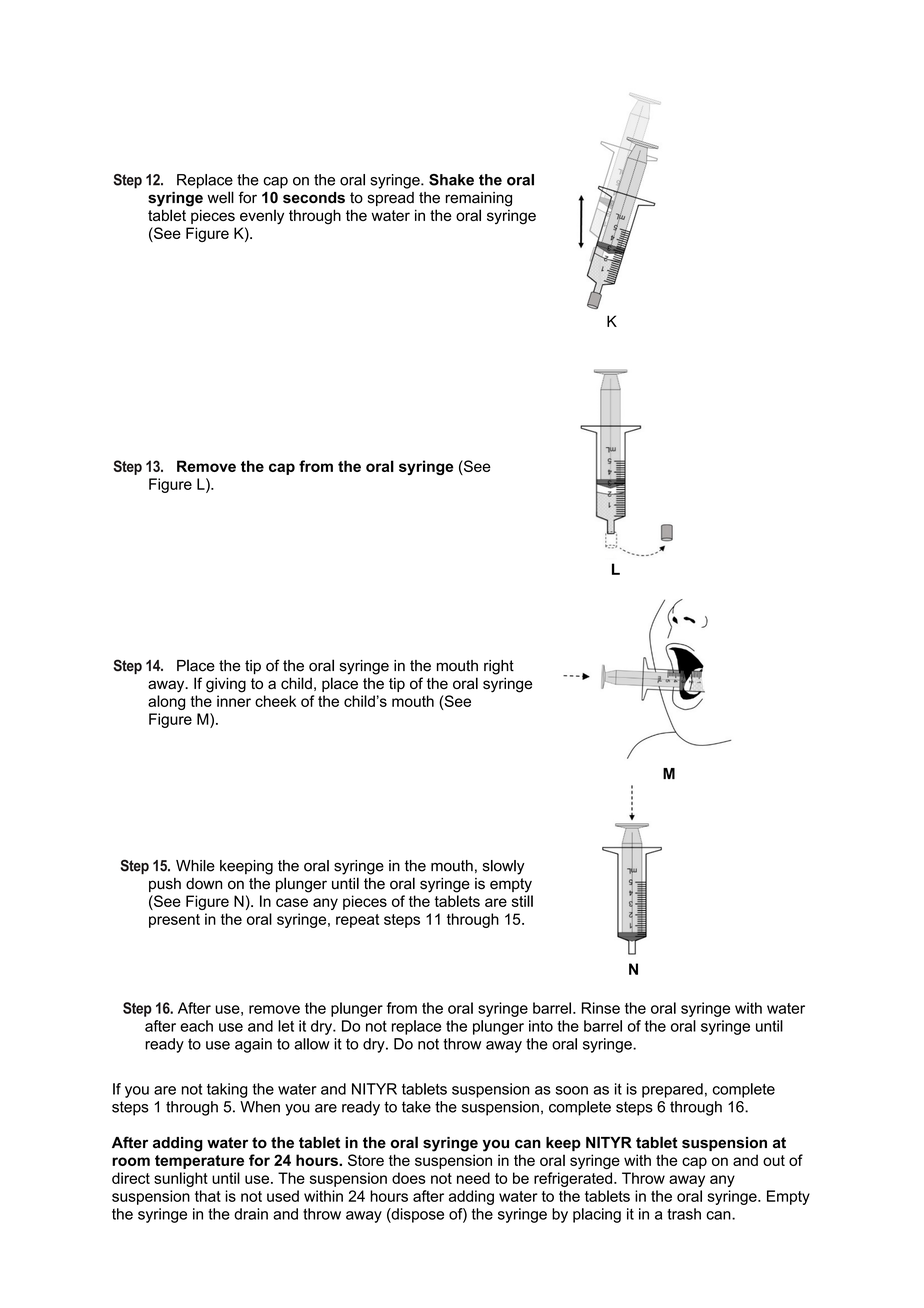  I want to click on remaining, so click(479, 199).
